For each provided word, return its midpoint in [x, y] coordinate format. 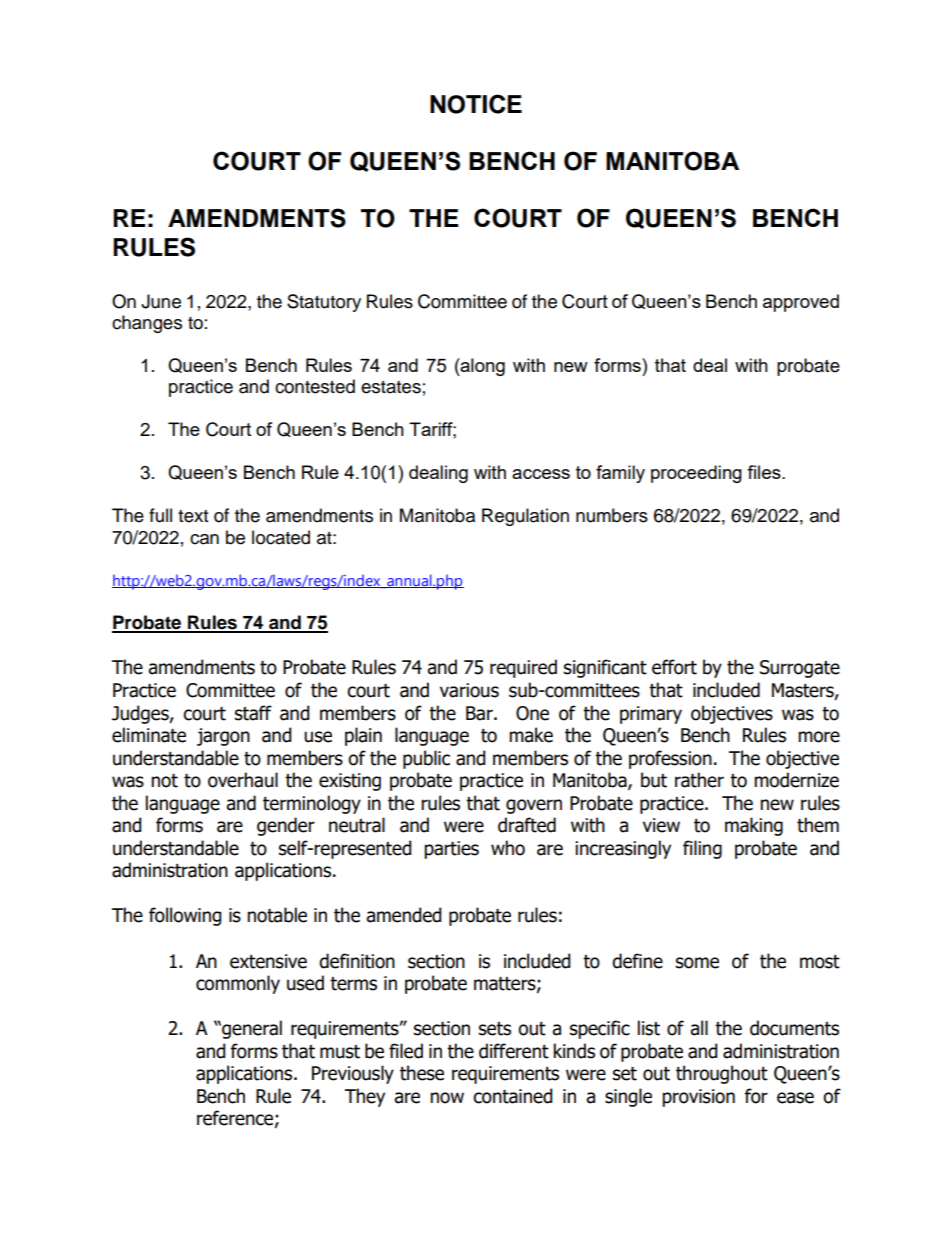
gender [286, 826]
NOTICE [476, 104]
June [161, 301]
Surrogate [800, 669]
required [523, 668]
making [754, 826]
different [514, 1051]
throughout [722, 1074]
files [765, 472]
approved [801, 303]
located [281, 537]
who [508, 848]
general [251, 1029]
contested [315, 386]
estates [391, 387]
